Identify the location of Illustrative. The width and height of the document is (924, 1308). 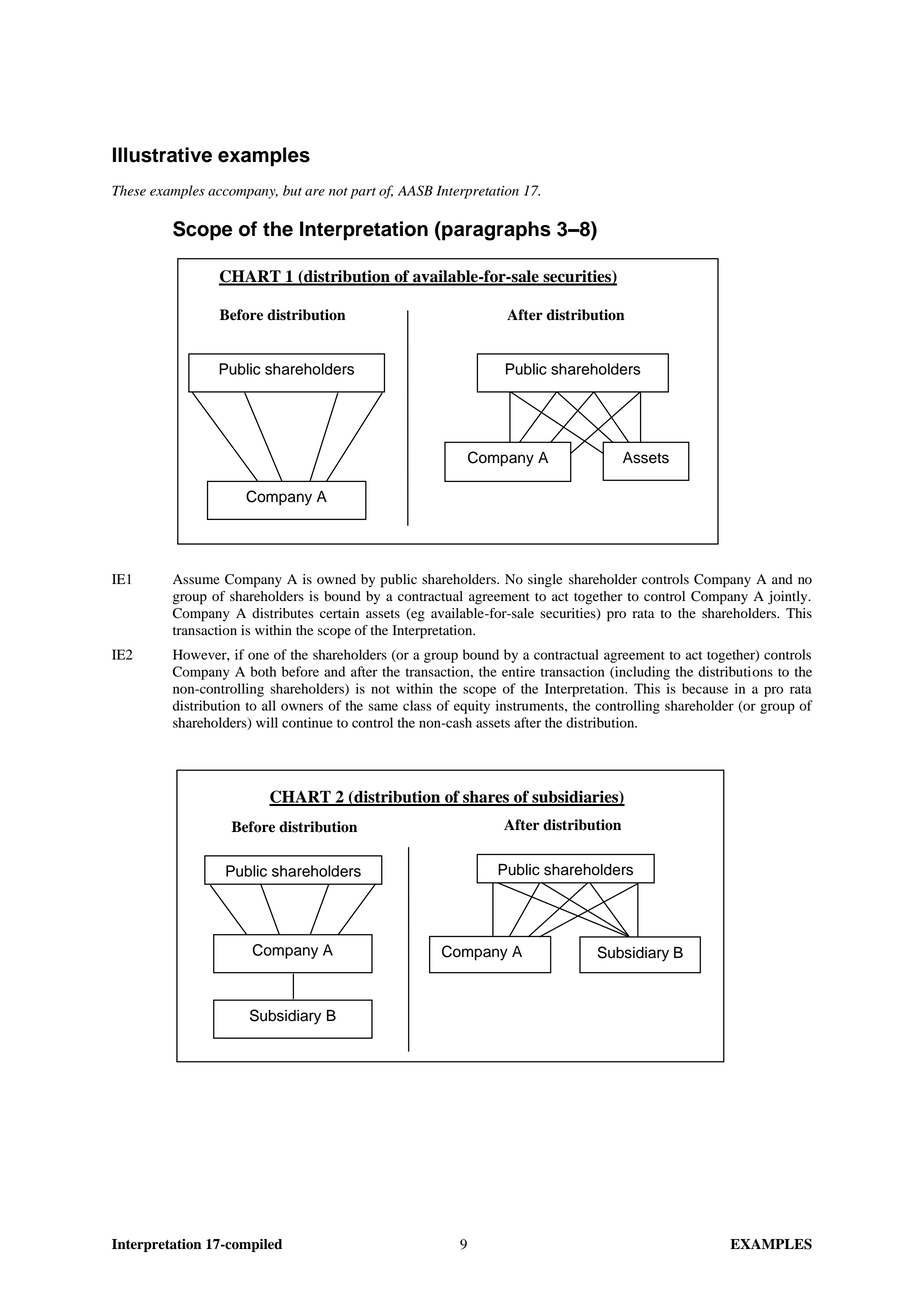
(162, 155).
